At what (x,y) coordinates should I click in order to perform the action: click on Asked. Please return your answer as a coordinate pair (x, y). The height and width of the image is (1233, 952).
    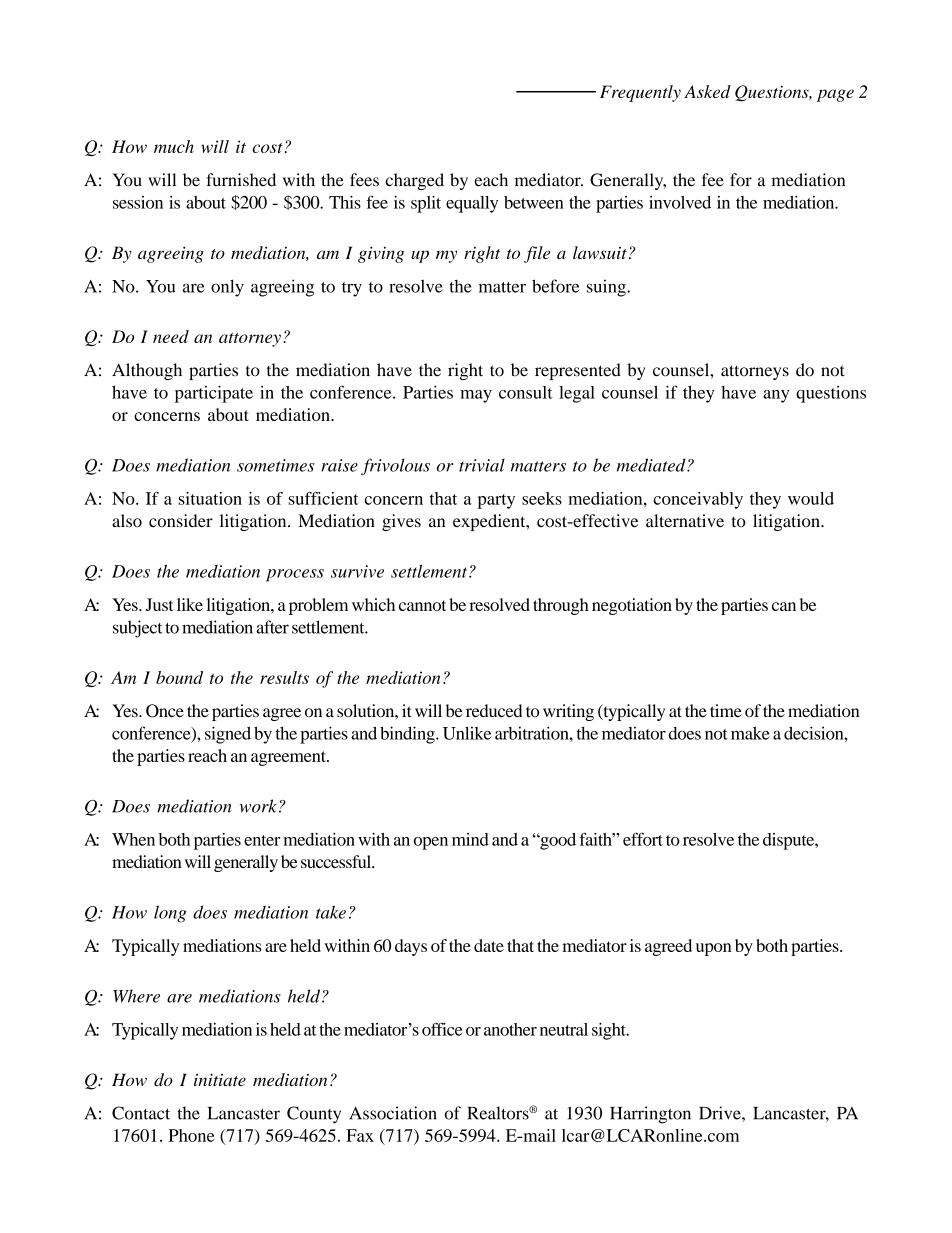
    Looking at the image, I should click on (707, 91).
